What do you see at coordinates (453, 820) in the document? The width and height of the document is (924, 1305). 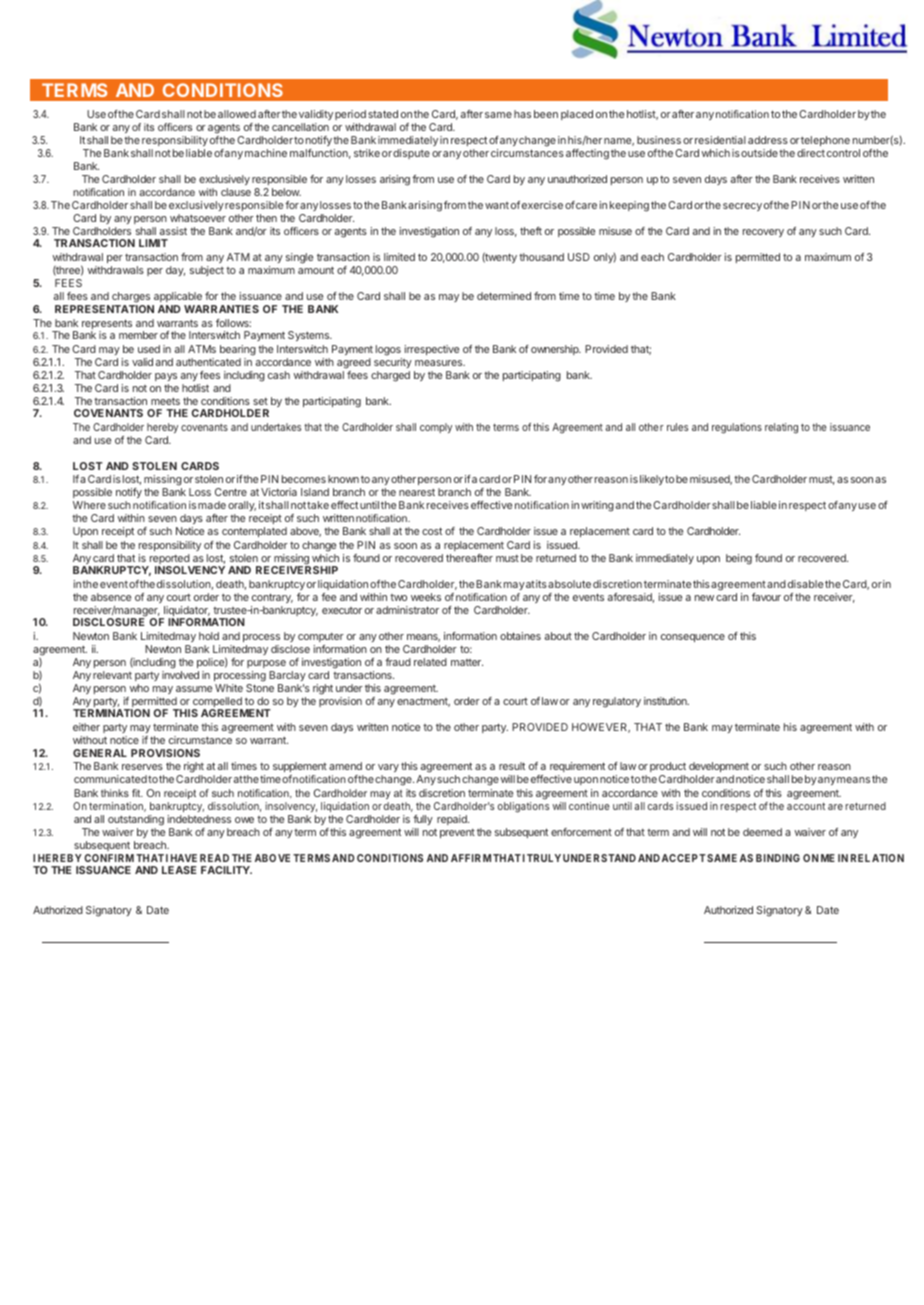 I see `repaid` at bounding box center [453, 820].
